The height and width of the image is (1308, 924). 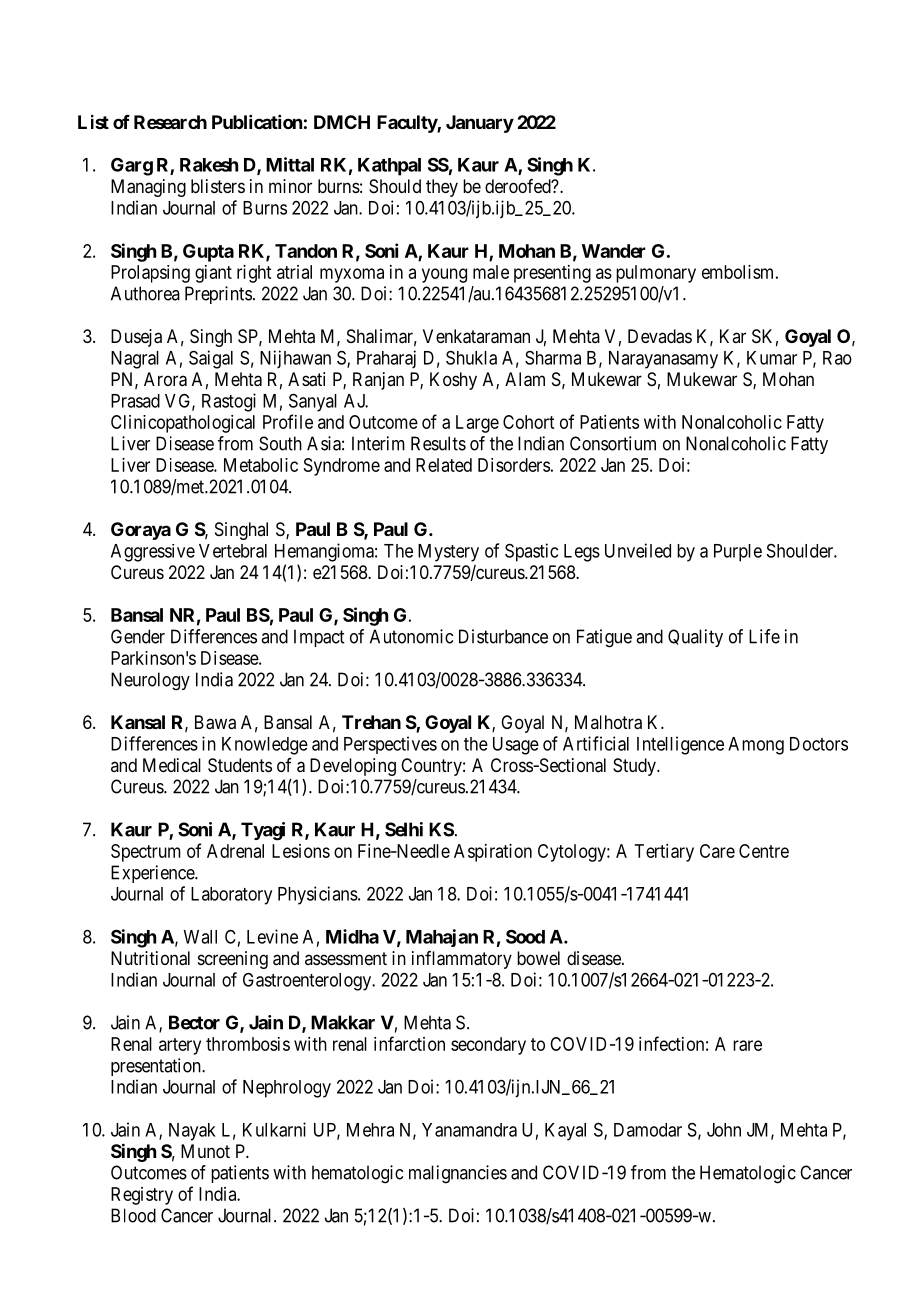 I want to click on Kumar, so click(x=772, y=358).
